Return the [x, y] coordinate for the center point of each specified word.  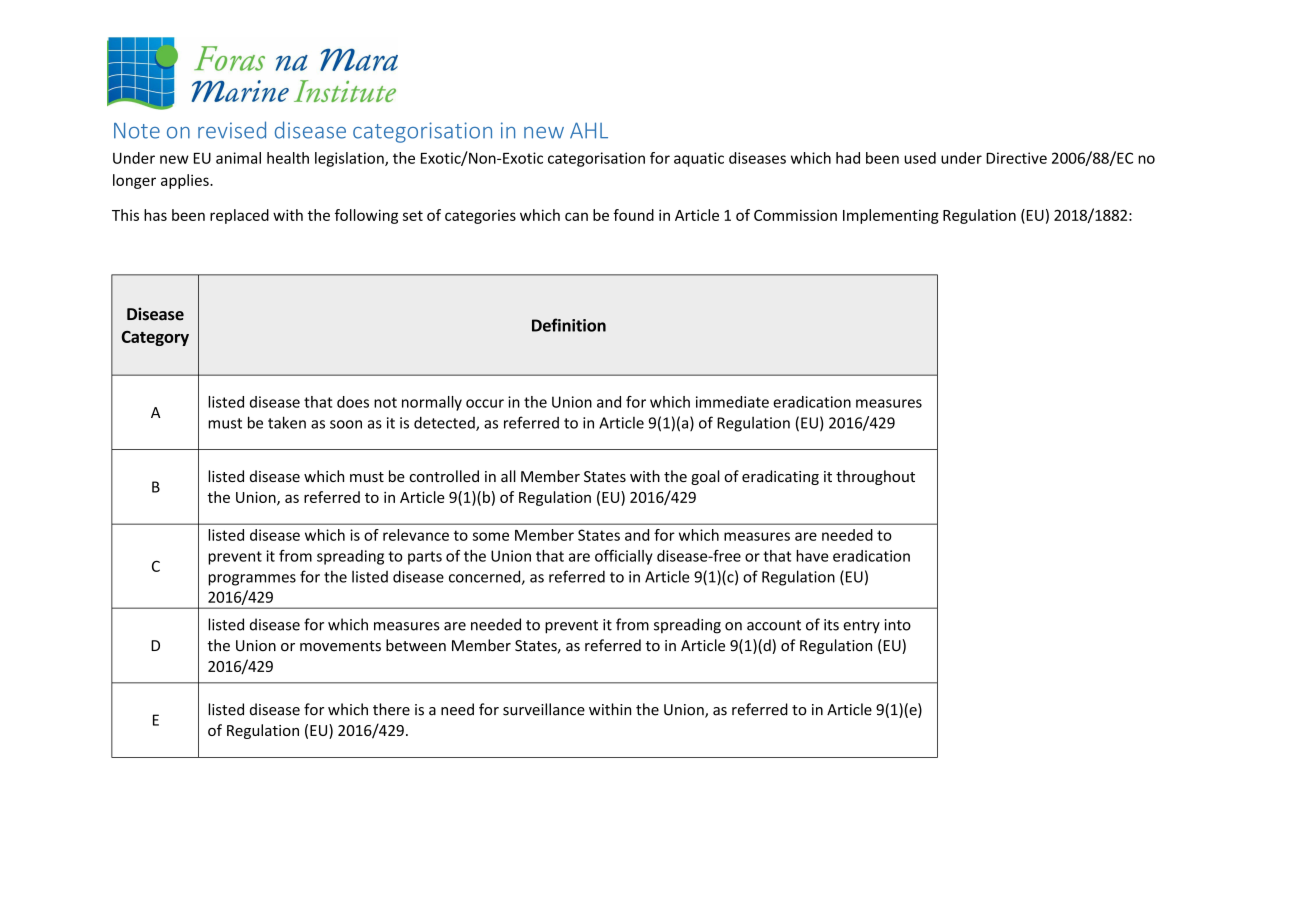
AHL [589, 130]
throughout [875, 477]
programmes [252, 580]
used [920, 158]
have [812, 556]
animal [238, 158]
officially [624, 557]
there [391, 709]
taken [287, 422]
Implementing [891, 216]
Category [155, 338]
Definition [569, 325]
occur [485, 403]
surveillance [544, 709]
